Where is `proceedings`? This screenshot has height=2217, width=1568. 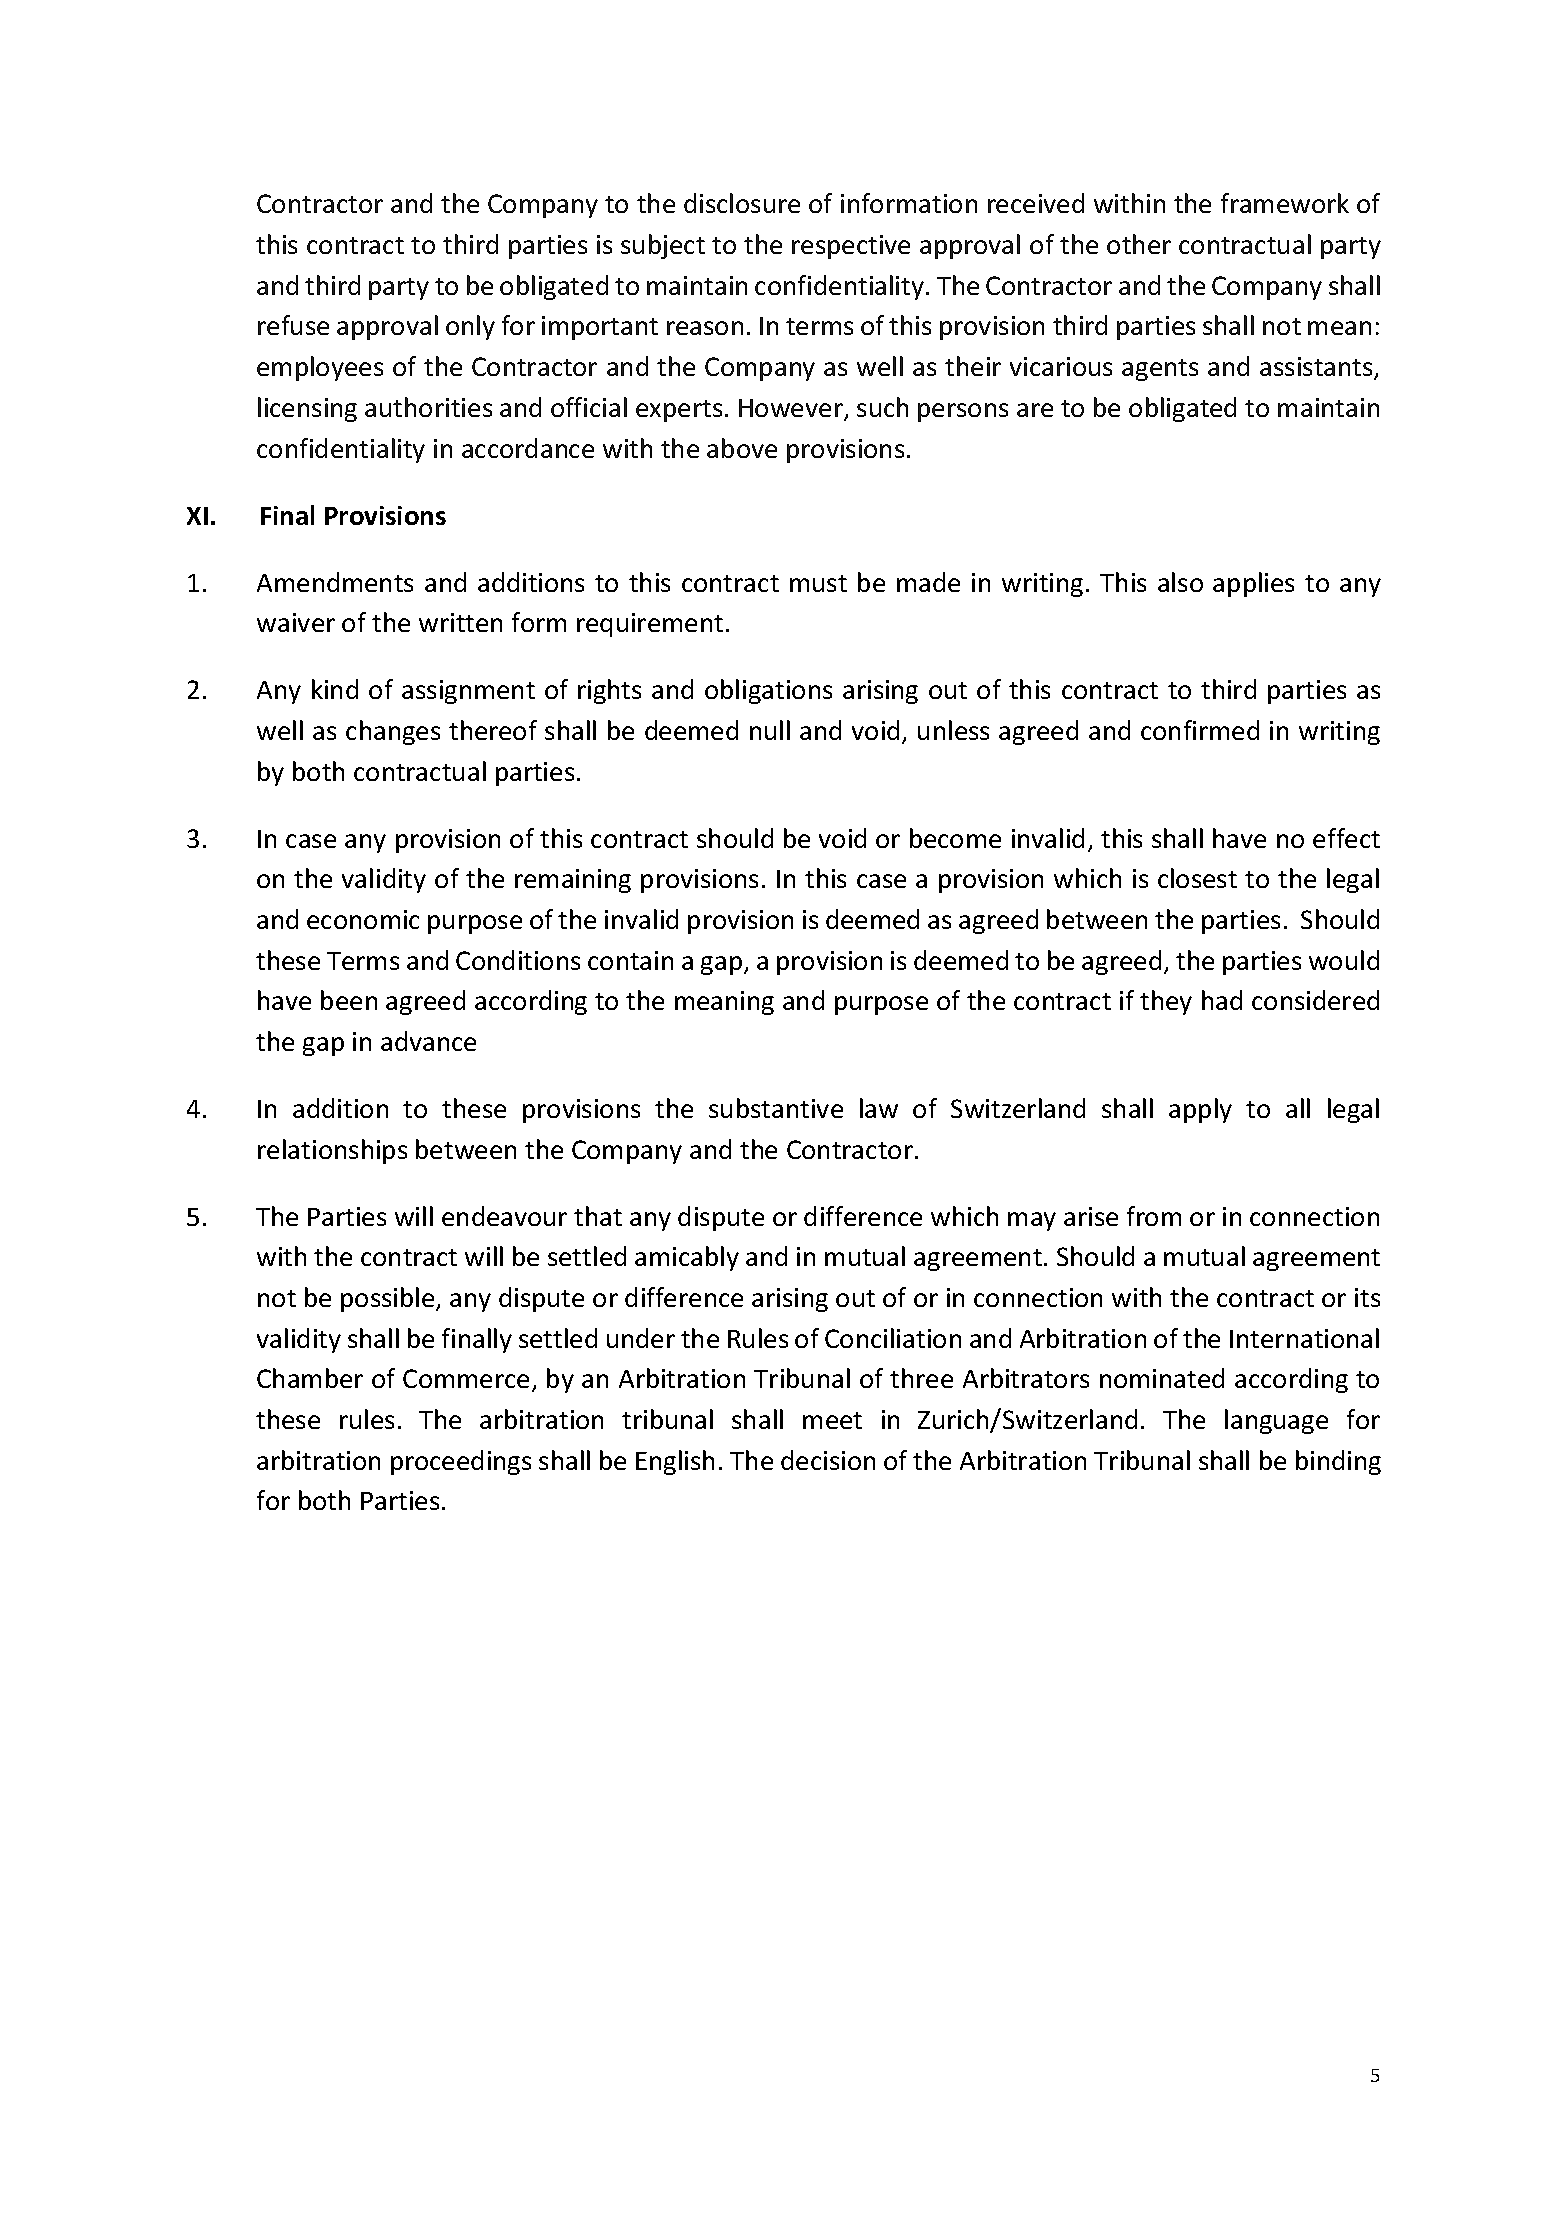
proceedings is located at coordinates (461, 1462).
